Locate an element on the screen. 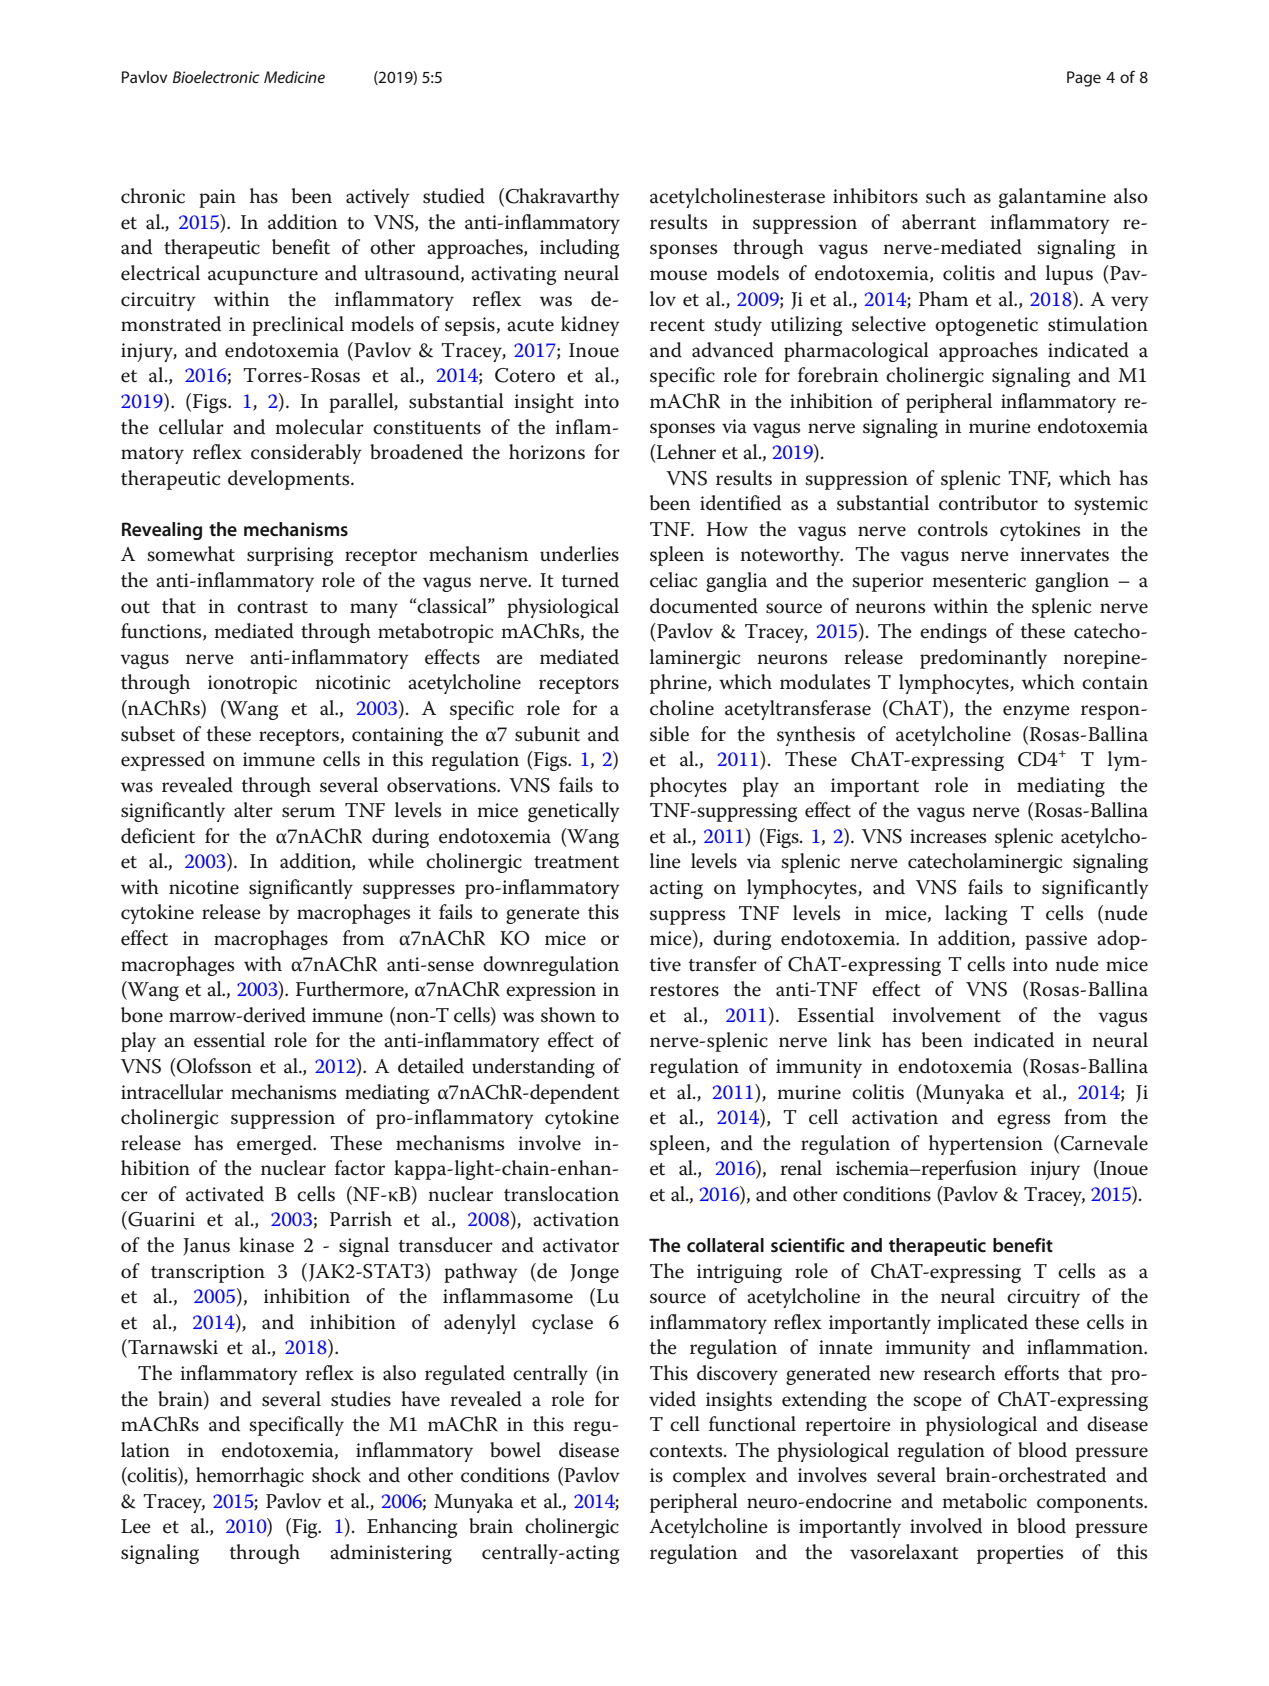 Image resolution: width=1269 pixels, height=1686 pixels. Page is located at coordinates (1084, 79).
